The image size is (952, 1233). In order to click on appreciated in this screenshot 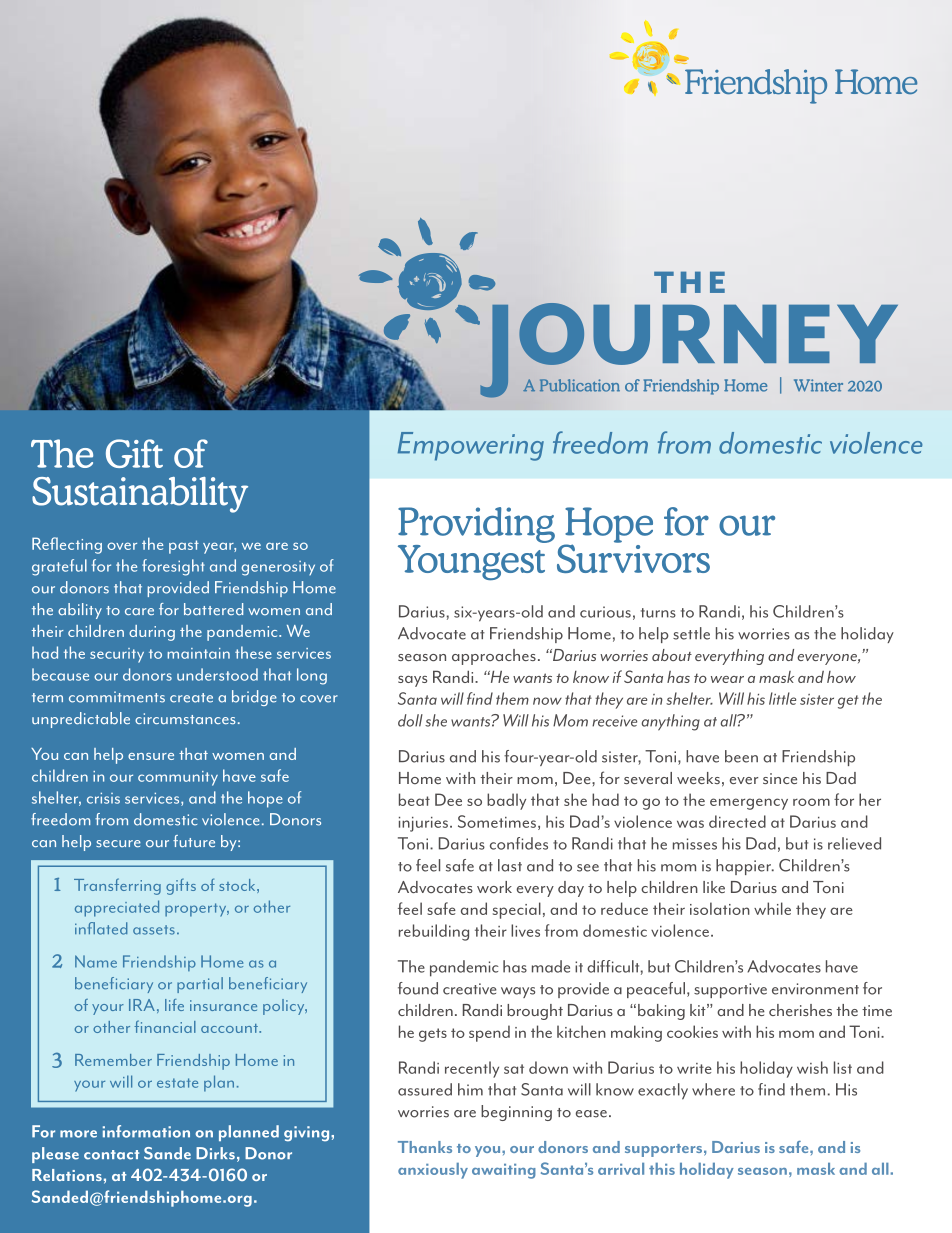, I will do `click(117, 908)`.
